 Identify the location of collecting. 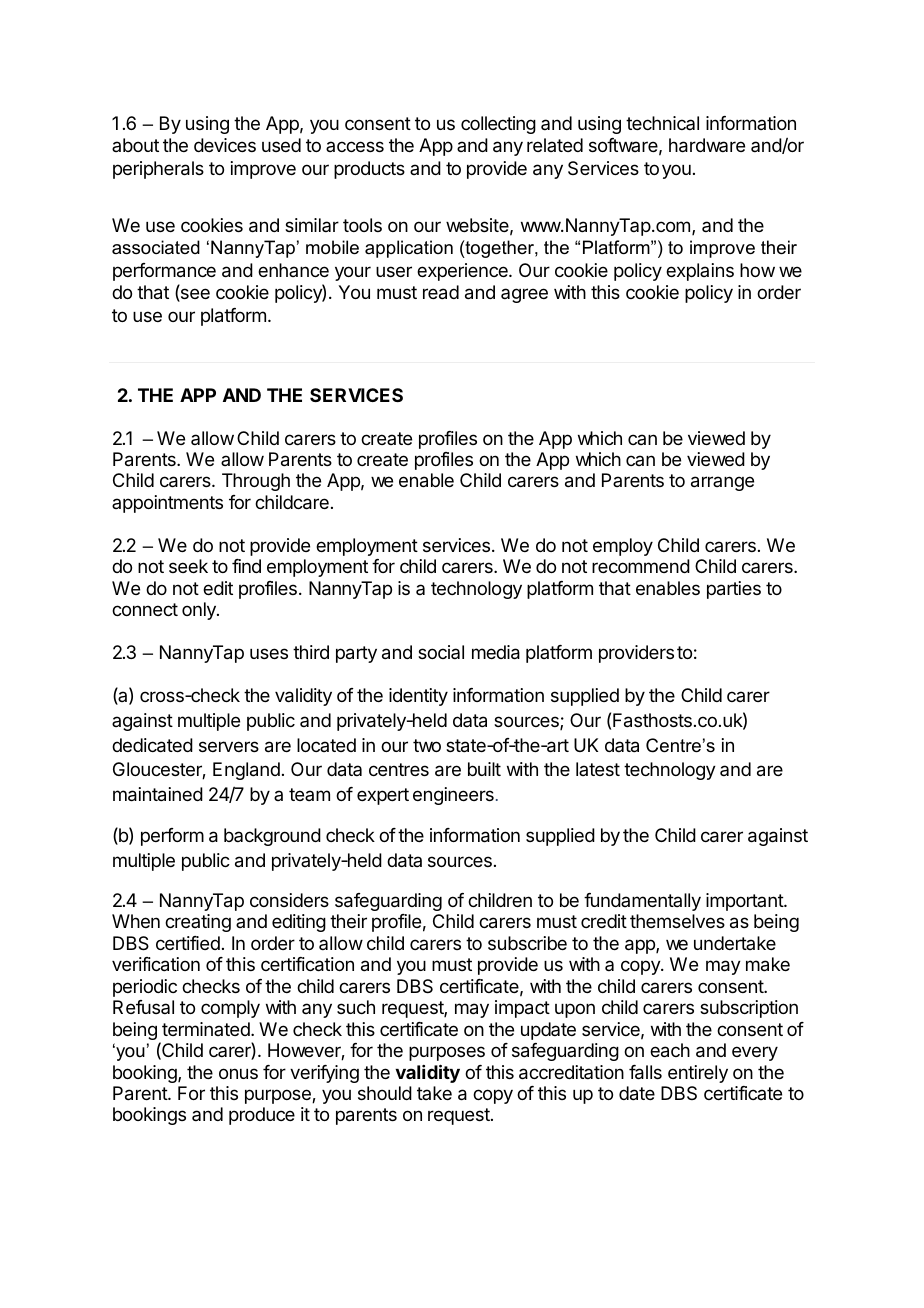
(498, 125).
